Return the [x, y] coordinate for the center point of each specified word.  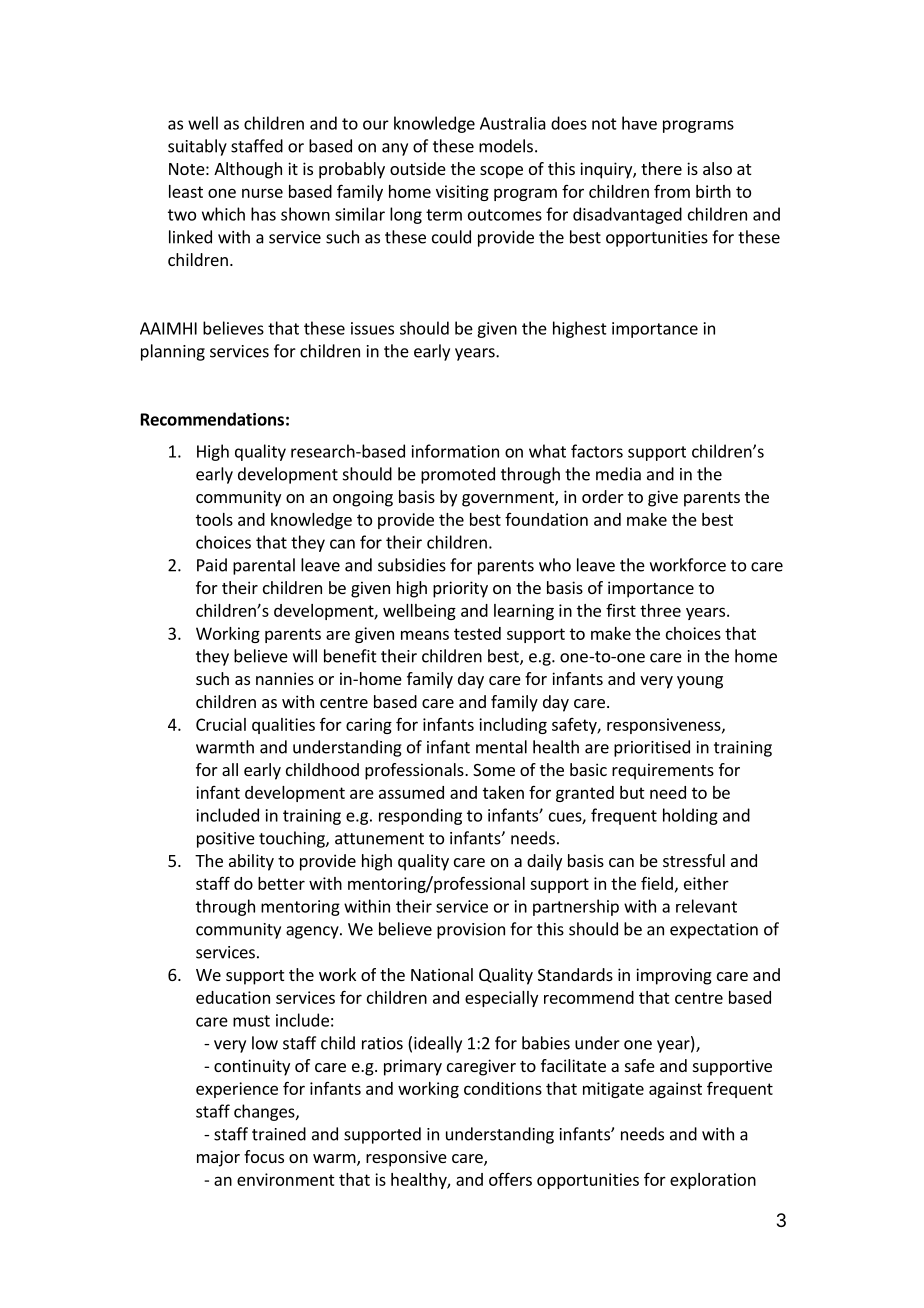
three [660, 610]
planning [173, 352]
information [455, 451]
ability [251, 862]
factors [597, 451]
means [425, 635]
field [657, 883]
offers [510, 1179]
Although [248, 170]
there [661, 168]
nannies [285, 678]
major [218, 1158]
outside [418, 168]
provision [471, 931]
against [675, 1090]
